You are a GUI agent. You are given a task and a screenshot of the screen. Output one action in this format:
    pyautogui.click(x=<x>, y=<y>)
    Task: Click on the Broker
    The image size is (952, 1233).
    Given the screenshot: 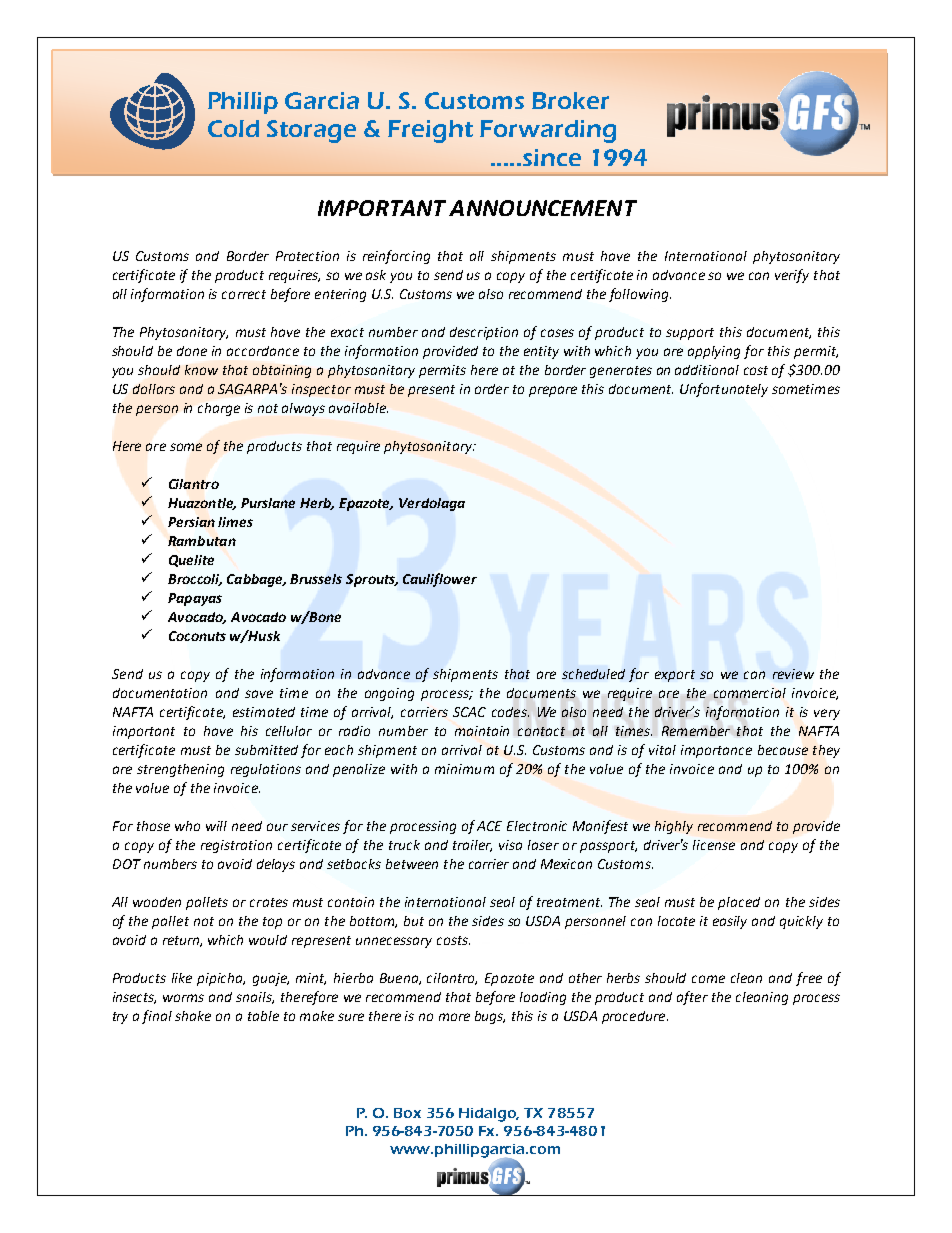 What is the action you would take?
    pyautogui.click(x=570, y=100)
